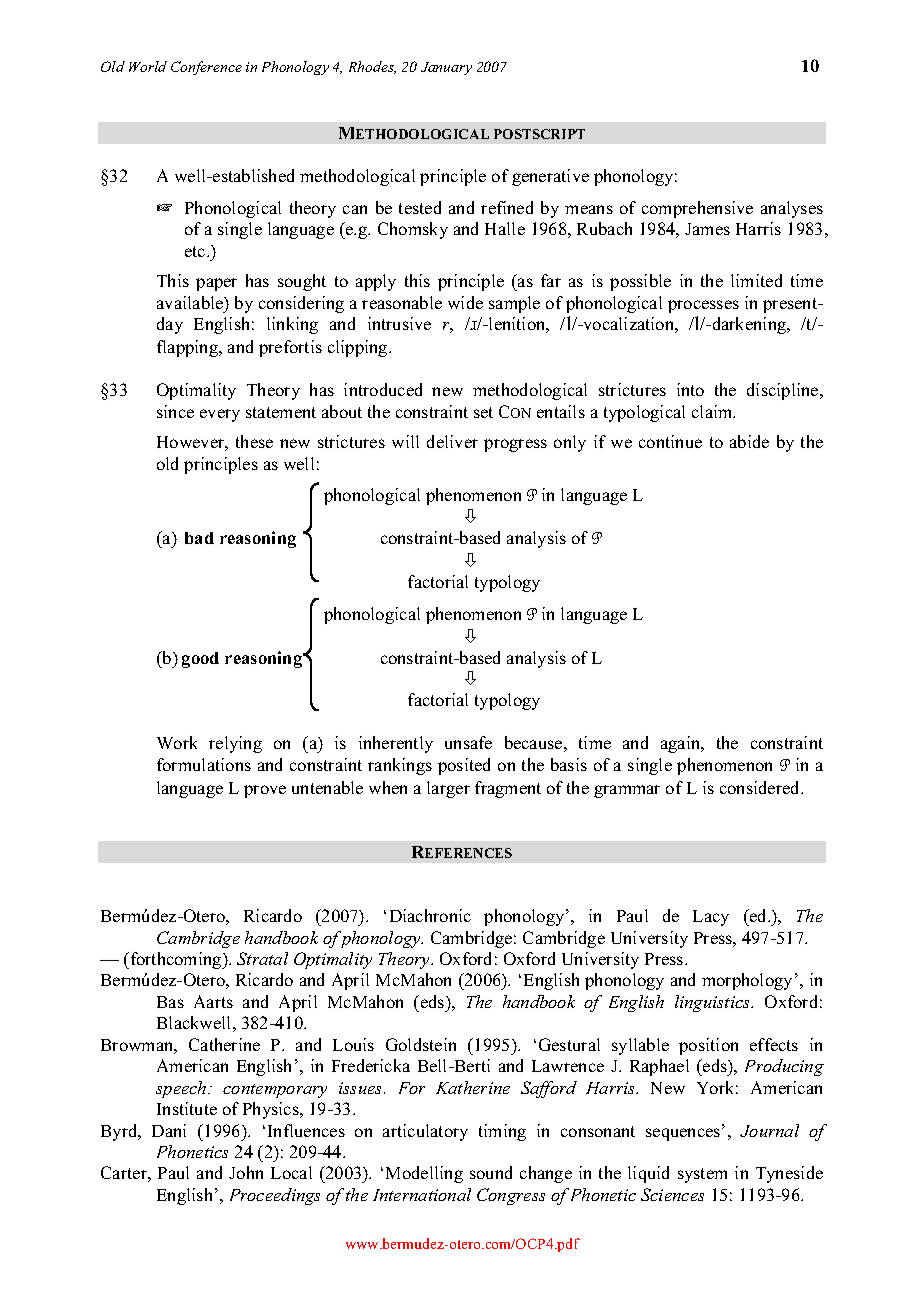 Image resolution: width=924 pixels, height=1308 pixels. What do you see at coordinates (424, 1174) in the page?
I see `Modelling` at bounding box center [424, 1174].
